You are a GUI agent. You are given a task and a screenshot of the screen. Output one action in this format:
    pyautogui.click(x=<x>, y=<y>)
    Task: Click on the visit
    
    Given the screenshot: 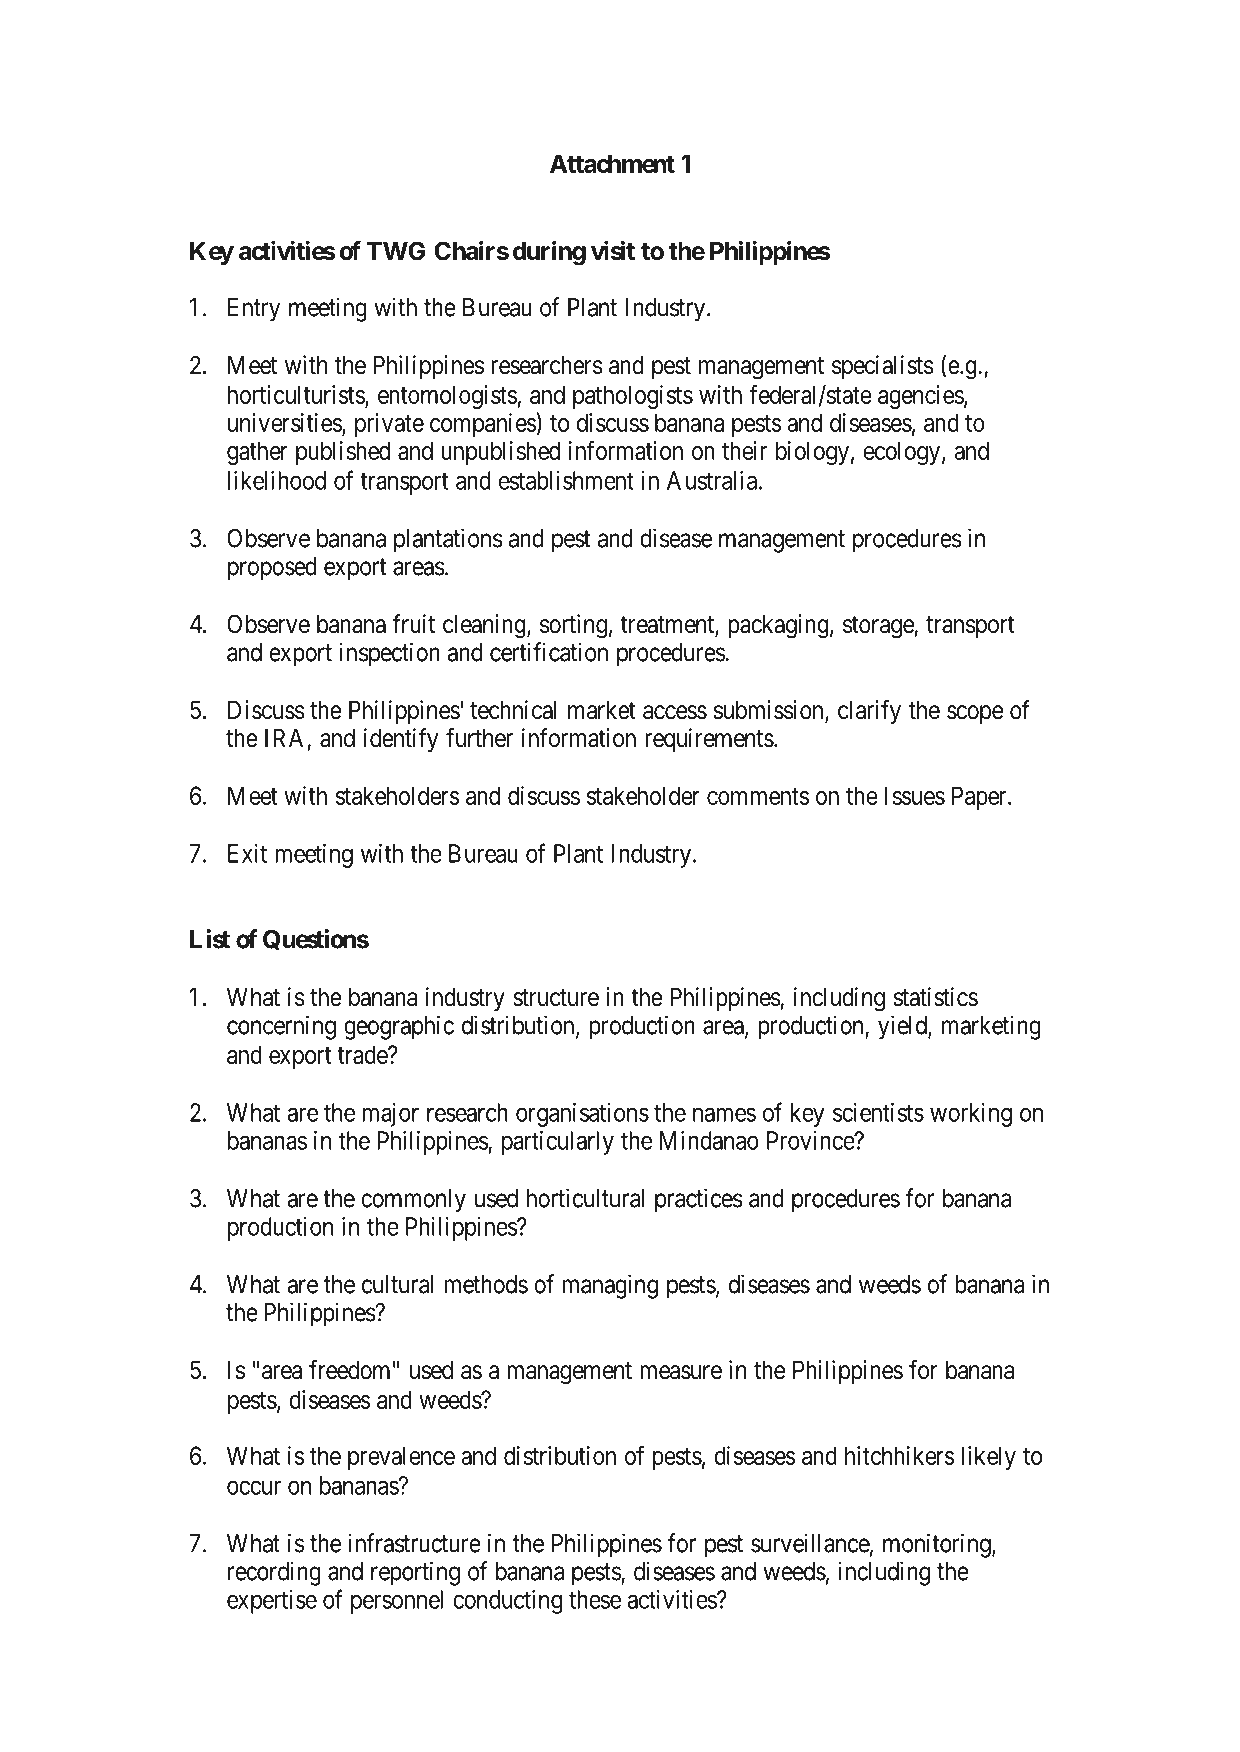 What is the action you would take?
    pyautogui.click(x=613, y=251)
